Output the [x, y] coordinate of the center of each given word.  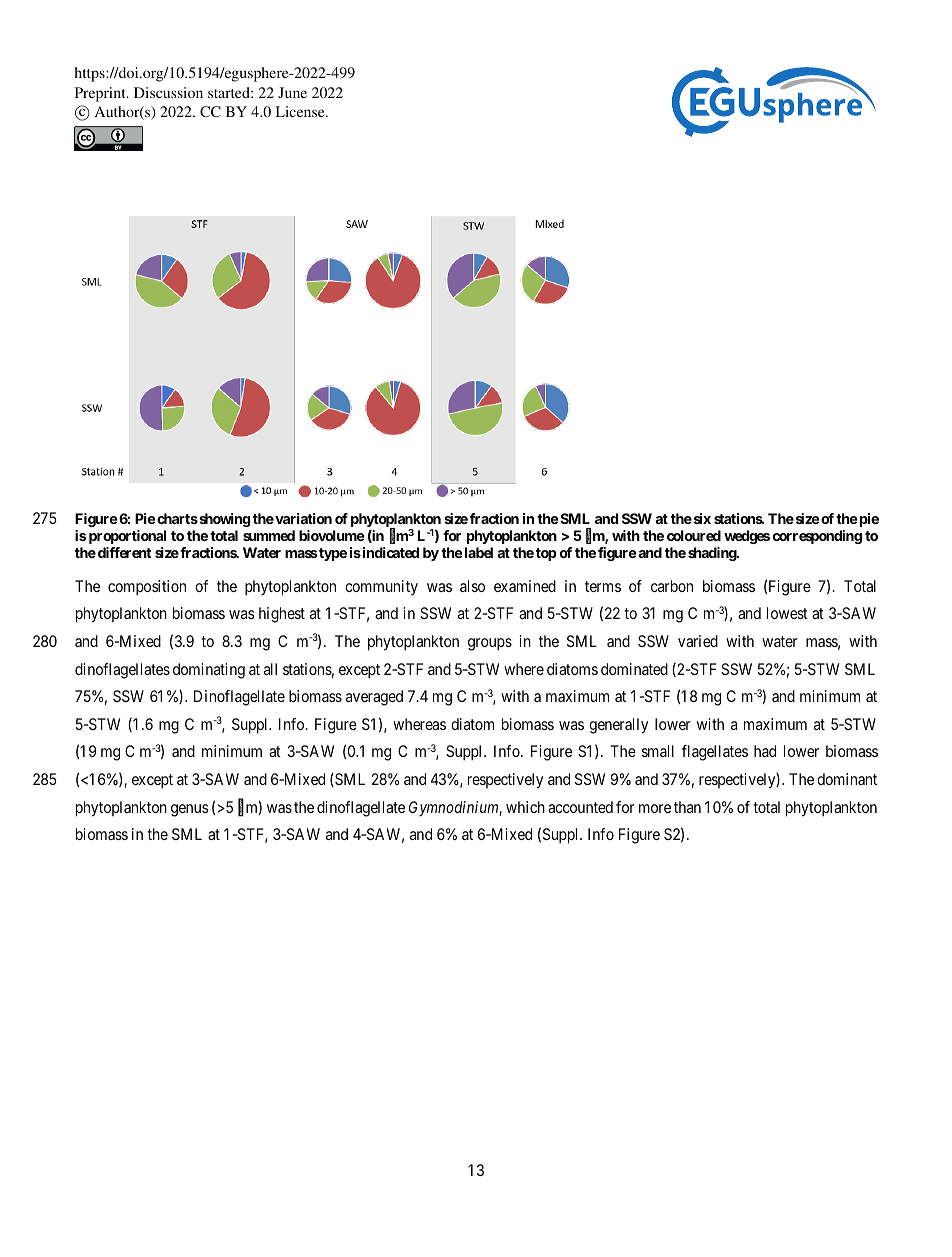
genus [190, 810]
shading [713, 554]
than [687, 807]
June [292, 92]
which [525, 807]
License [301, 111]
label [479, 552]
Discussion [168, 92]
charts [177, 518]
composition [147, 588]
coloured [694, 535]
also [472, 586]
